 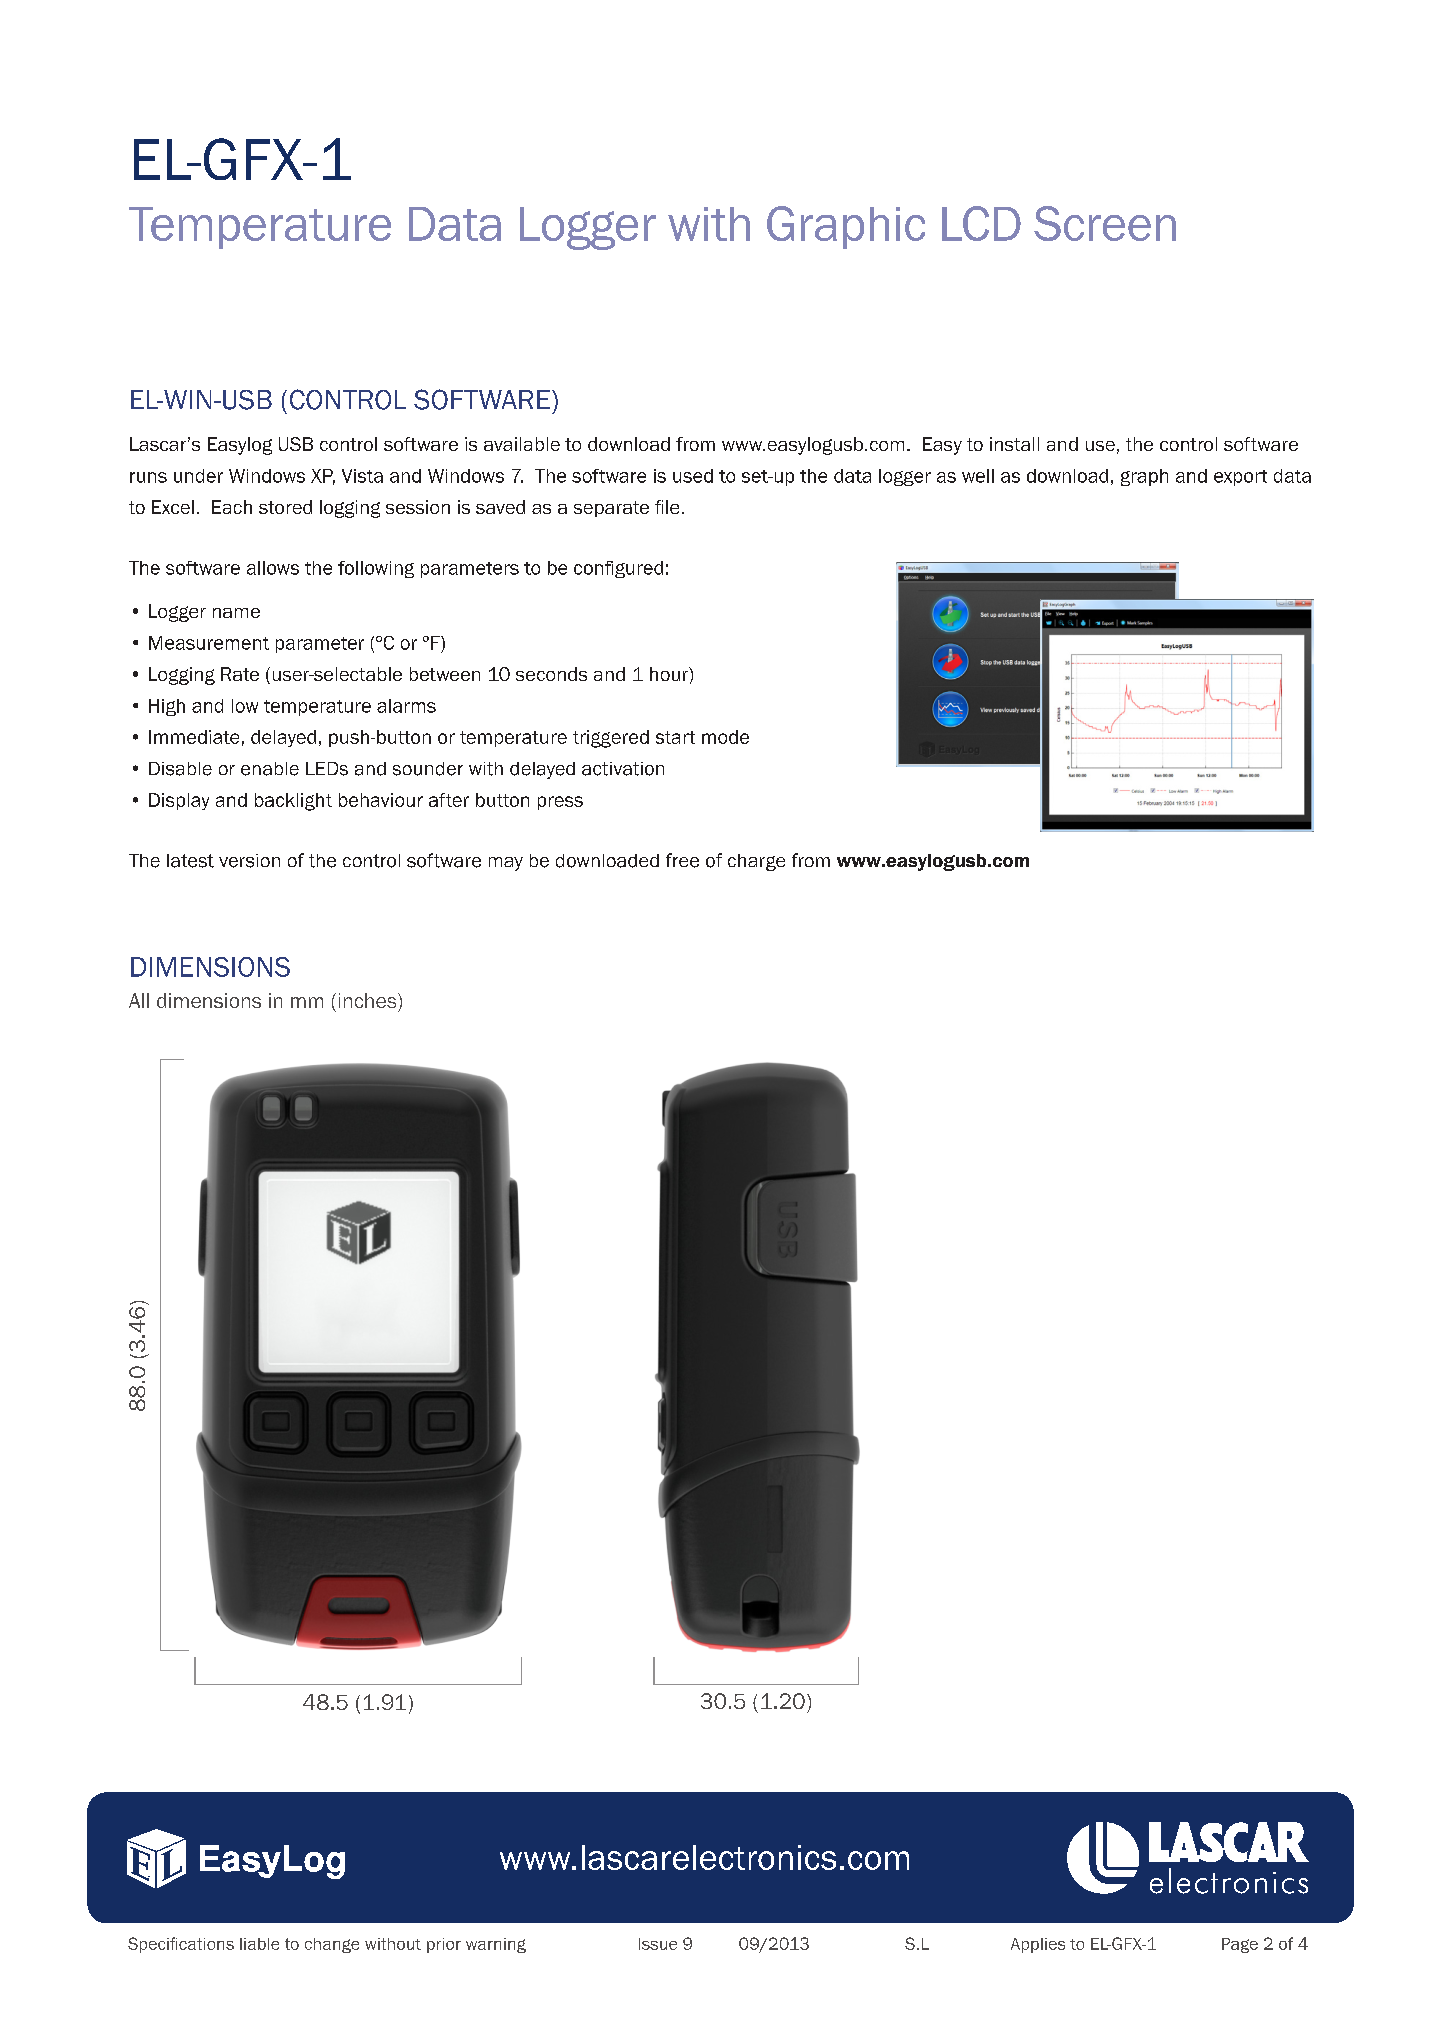 I want to click on liable, so click(x=259, y=1944).
